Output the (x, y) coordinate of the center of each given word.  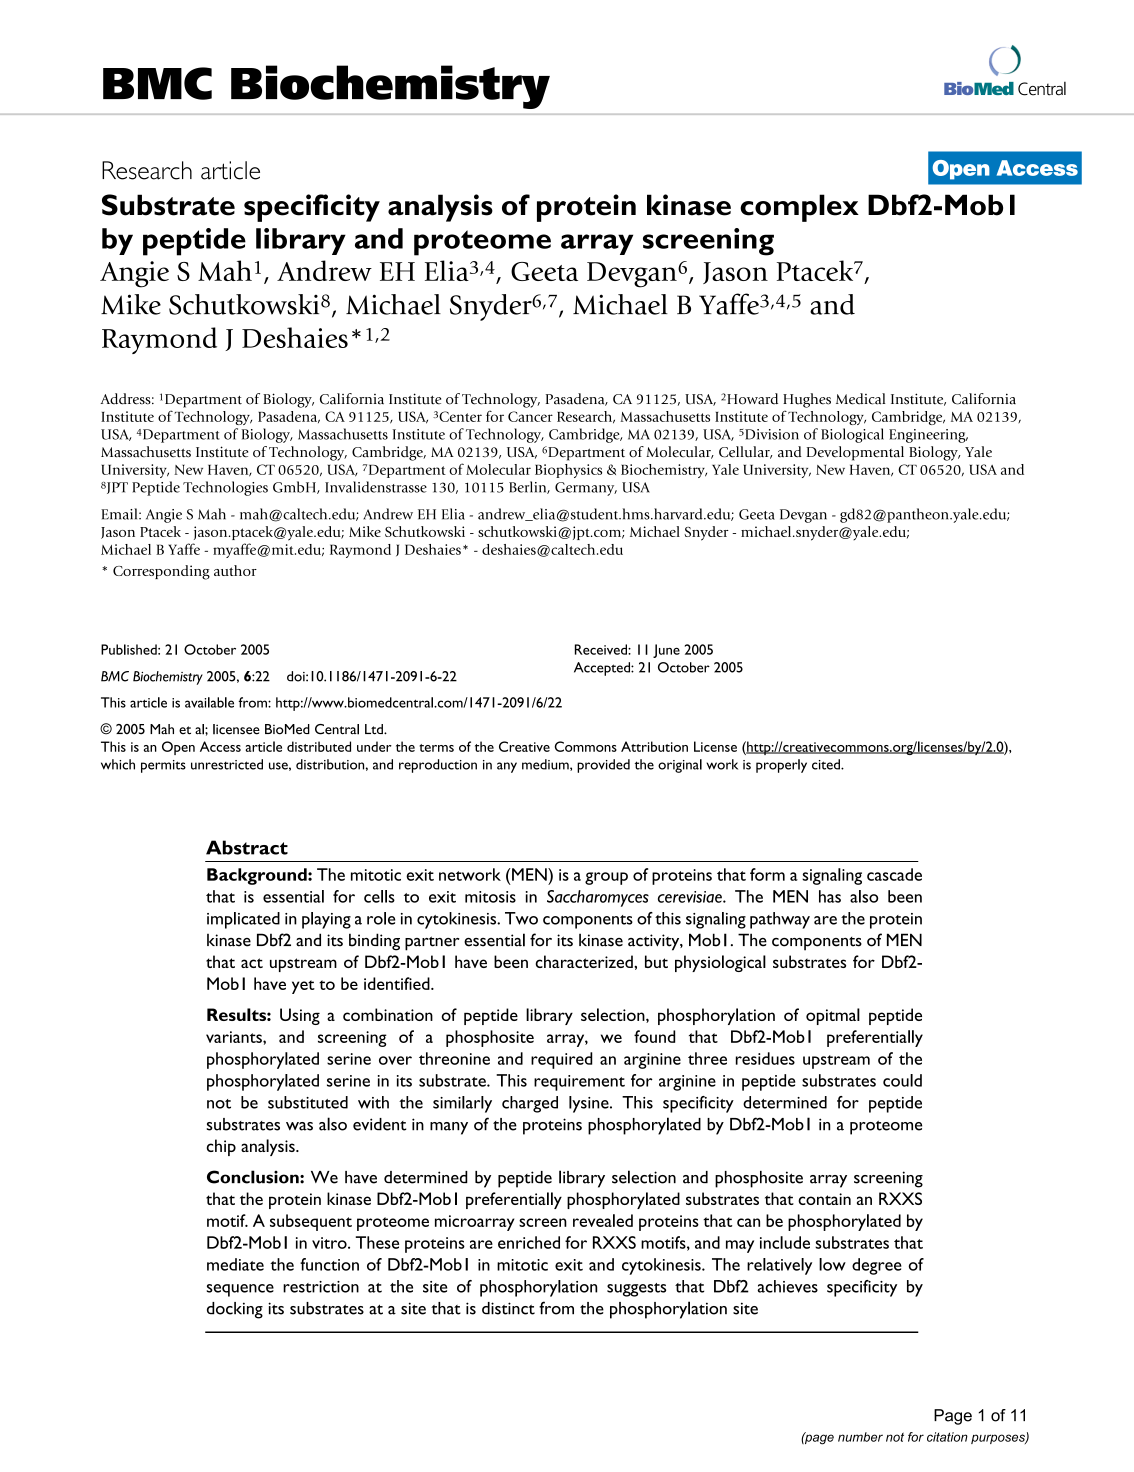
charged (530, 1104)
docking (235, 1310)
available (209, 702)
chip (221, 1147)
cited (827, 764)
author (235, 570)
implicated (243, 920)
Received (602, 649)
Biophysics (568, 471)
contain (824, 1199)
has (830, 896)
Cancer (530, 416)
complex (799, 208)
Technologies (225, 488)
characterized (585, 961)
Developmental (855, 453)
